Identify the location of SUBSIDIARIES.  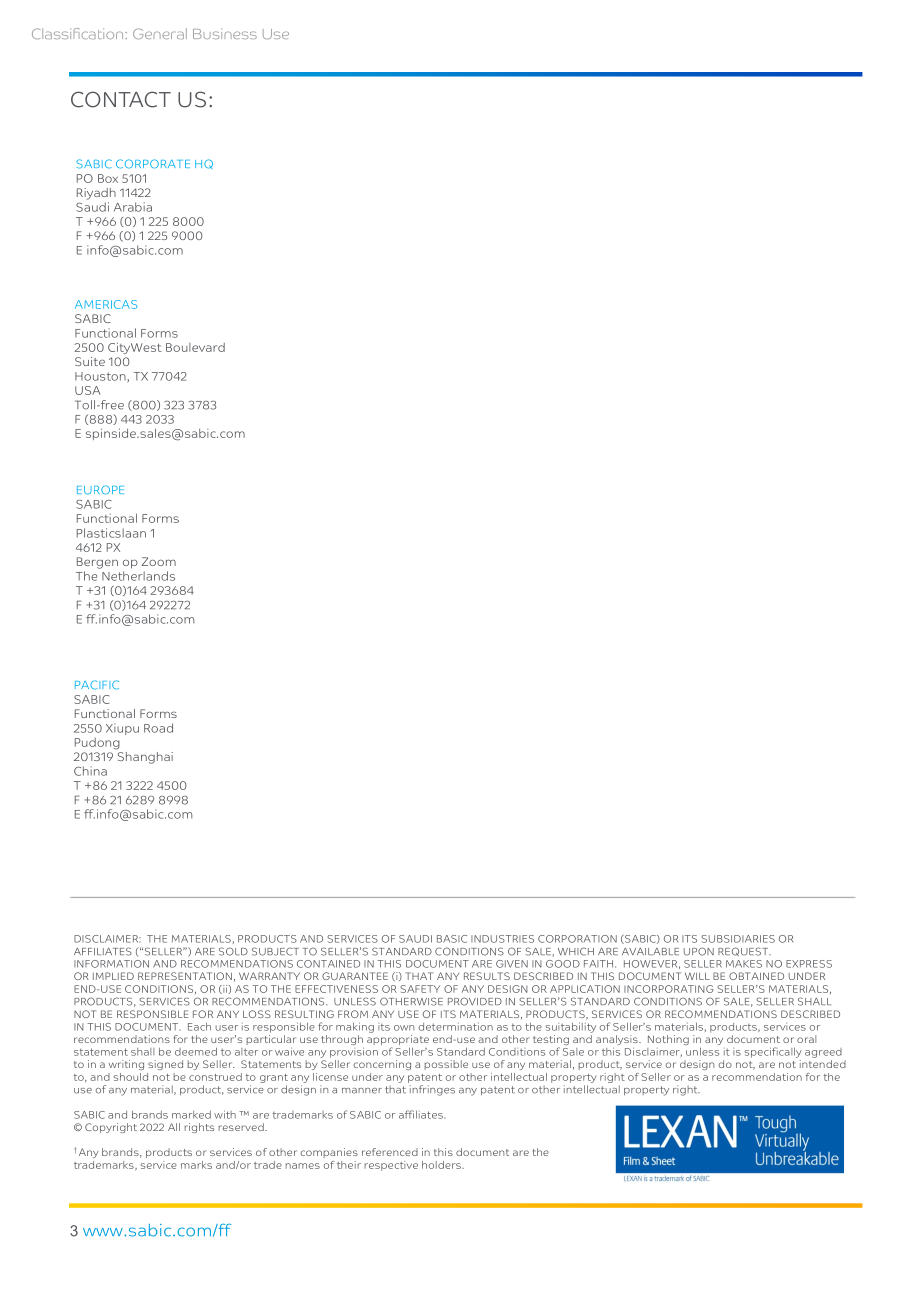
(738, 939).
